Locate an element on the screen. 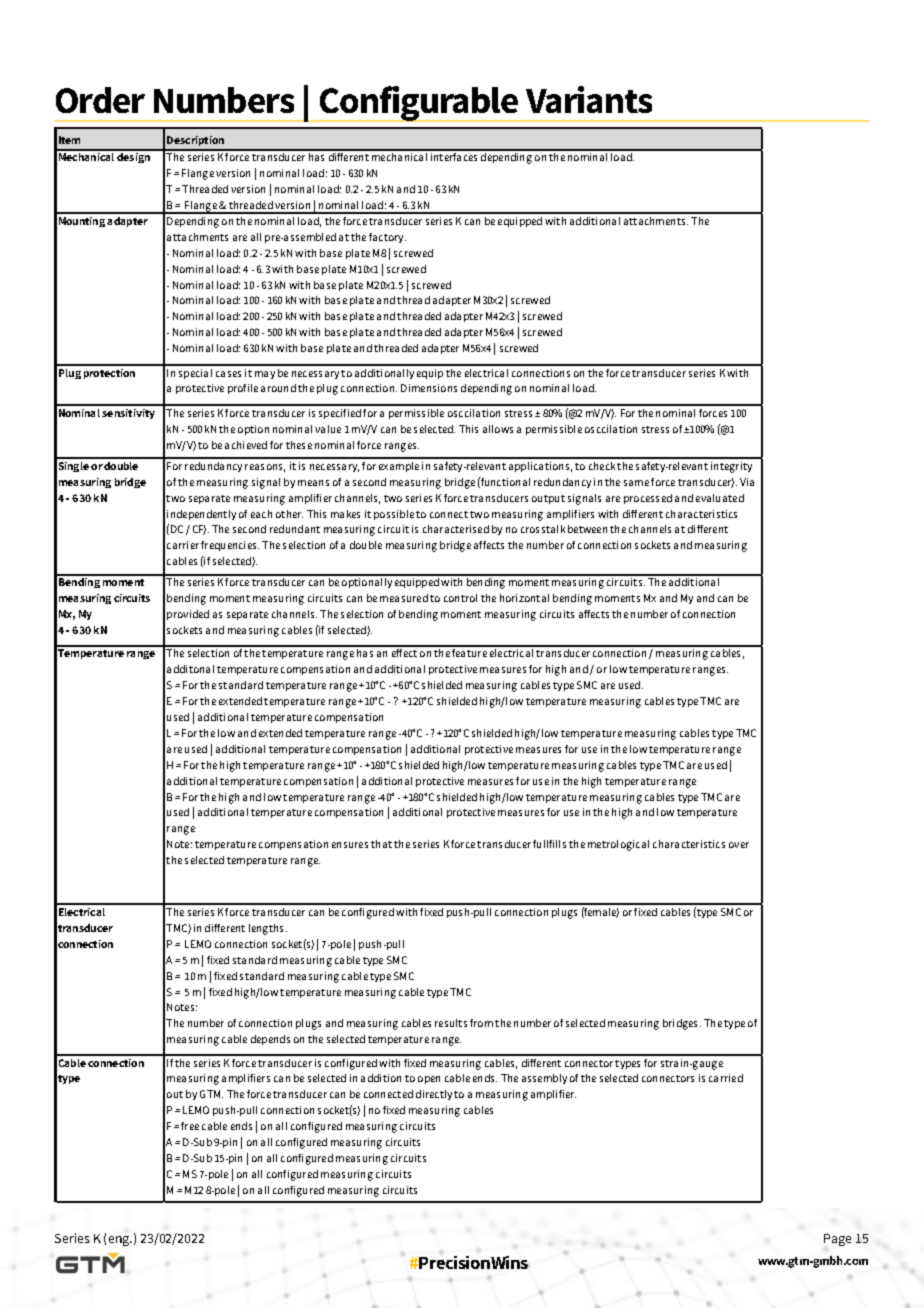 This screenshot has width=924, height=1308. cases is located at coordinates (228, 374).
